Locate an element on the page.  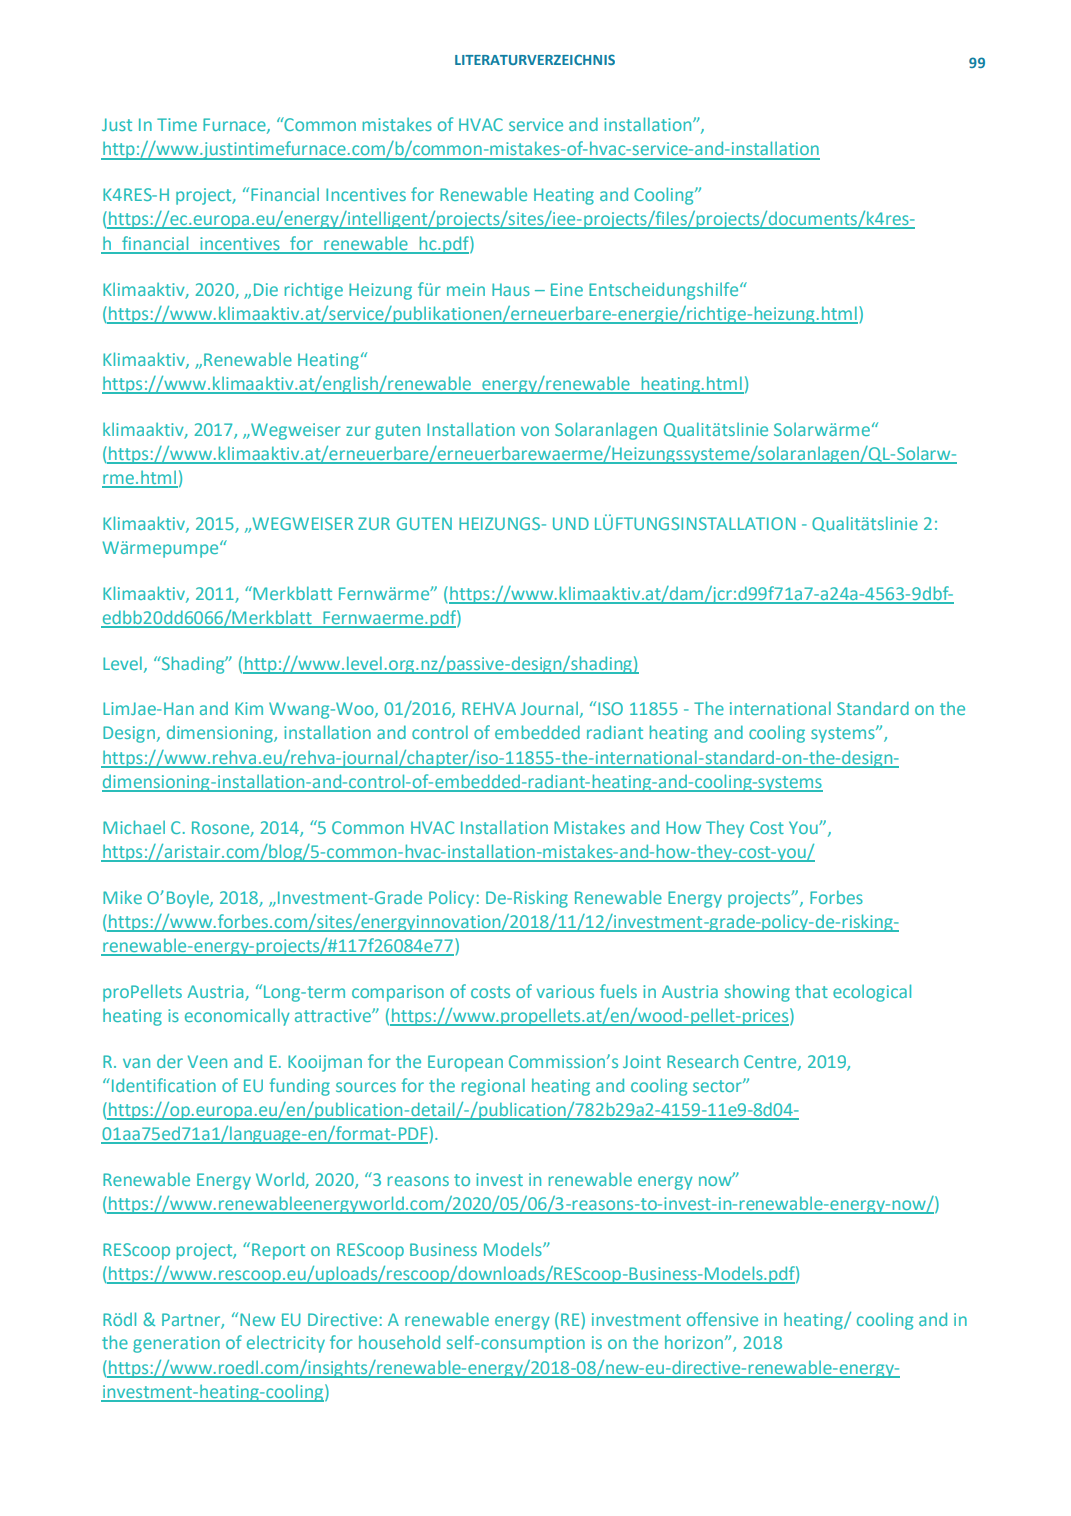
that is located at coordinates (811, 991).
